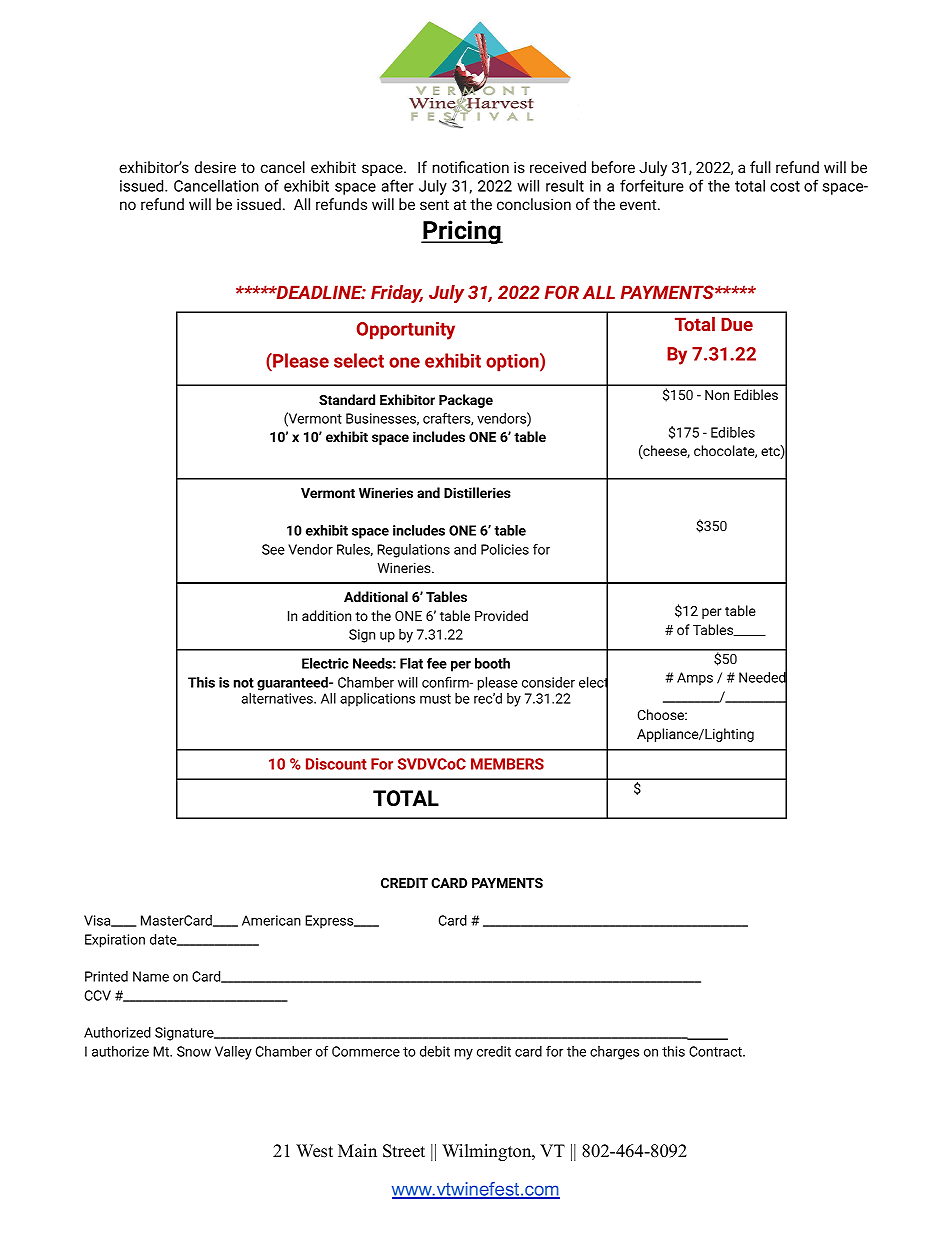 This image has width=952, height=1233. I want to click on Snow, so click(194, 1051).
